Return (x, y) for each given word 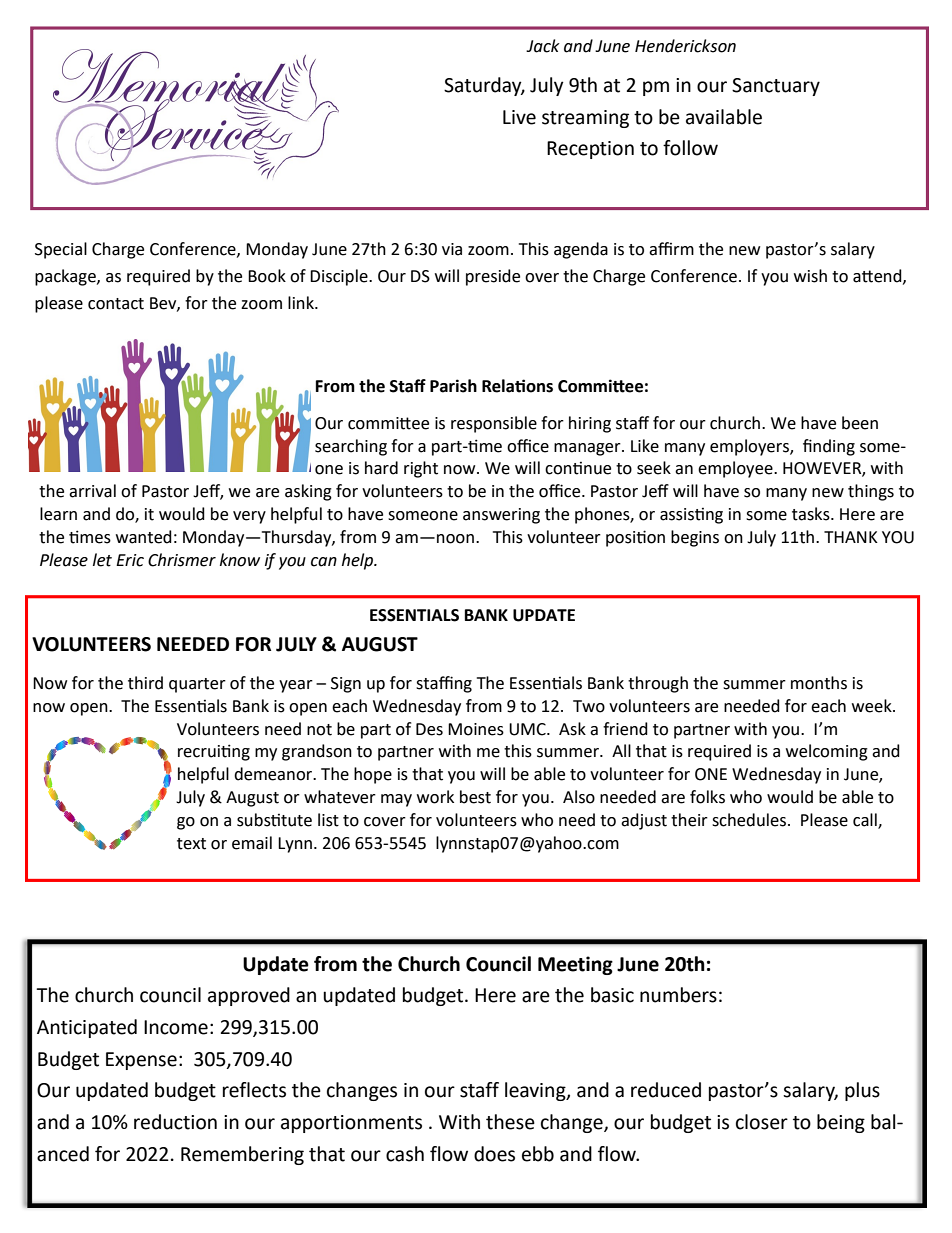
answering (501, 516)
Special (61, 250)
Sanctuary (776, 87)
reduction (175, 1122)
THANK (851, 537)
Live (519, 117)
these (510, 1122)
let (102, 560)
